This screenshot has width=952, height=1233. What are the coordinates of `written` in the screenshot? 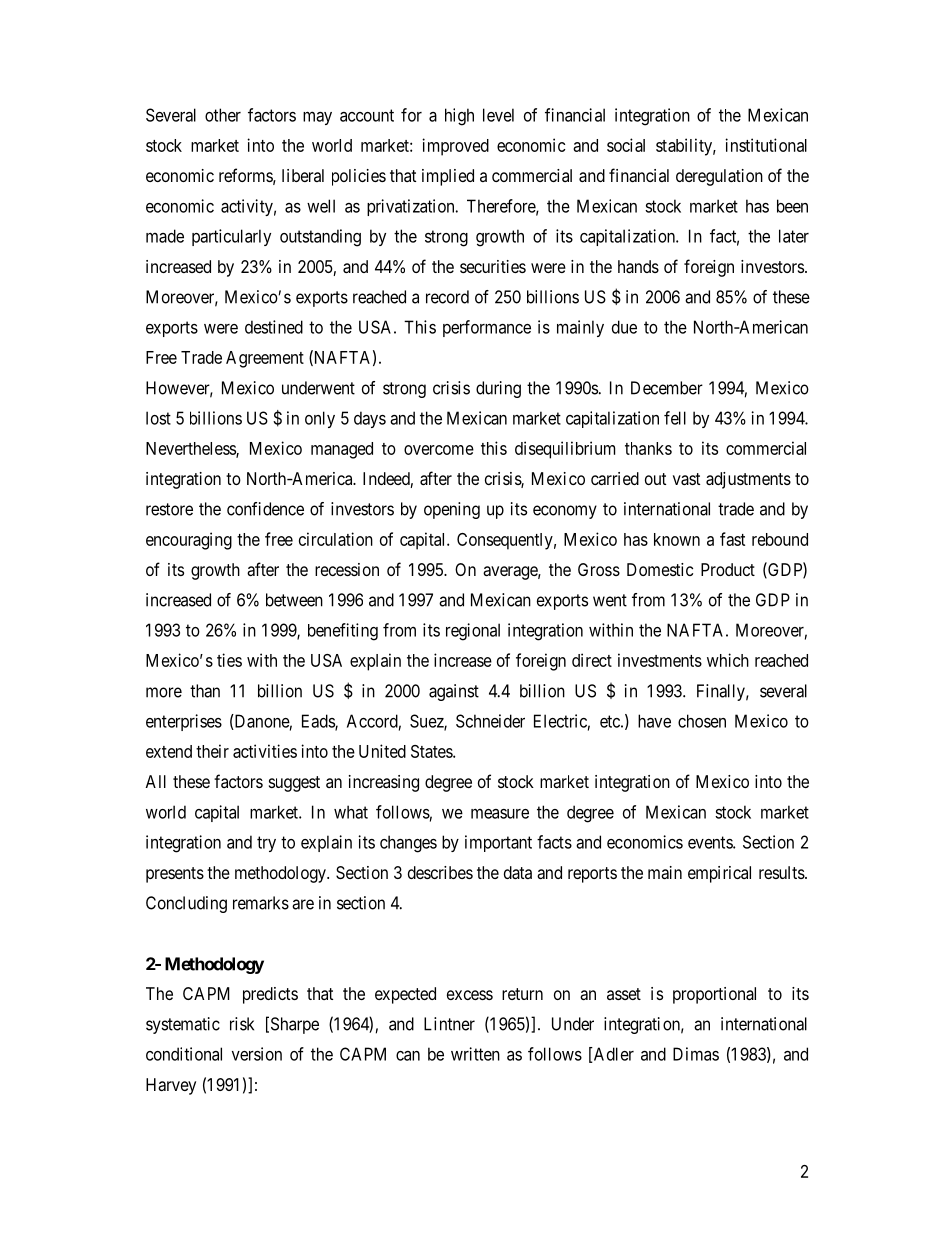 It's located at (475, 1054).
